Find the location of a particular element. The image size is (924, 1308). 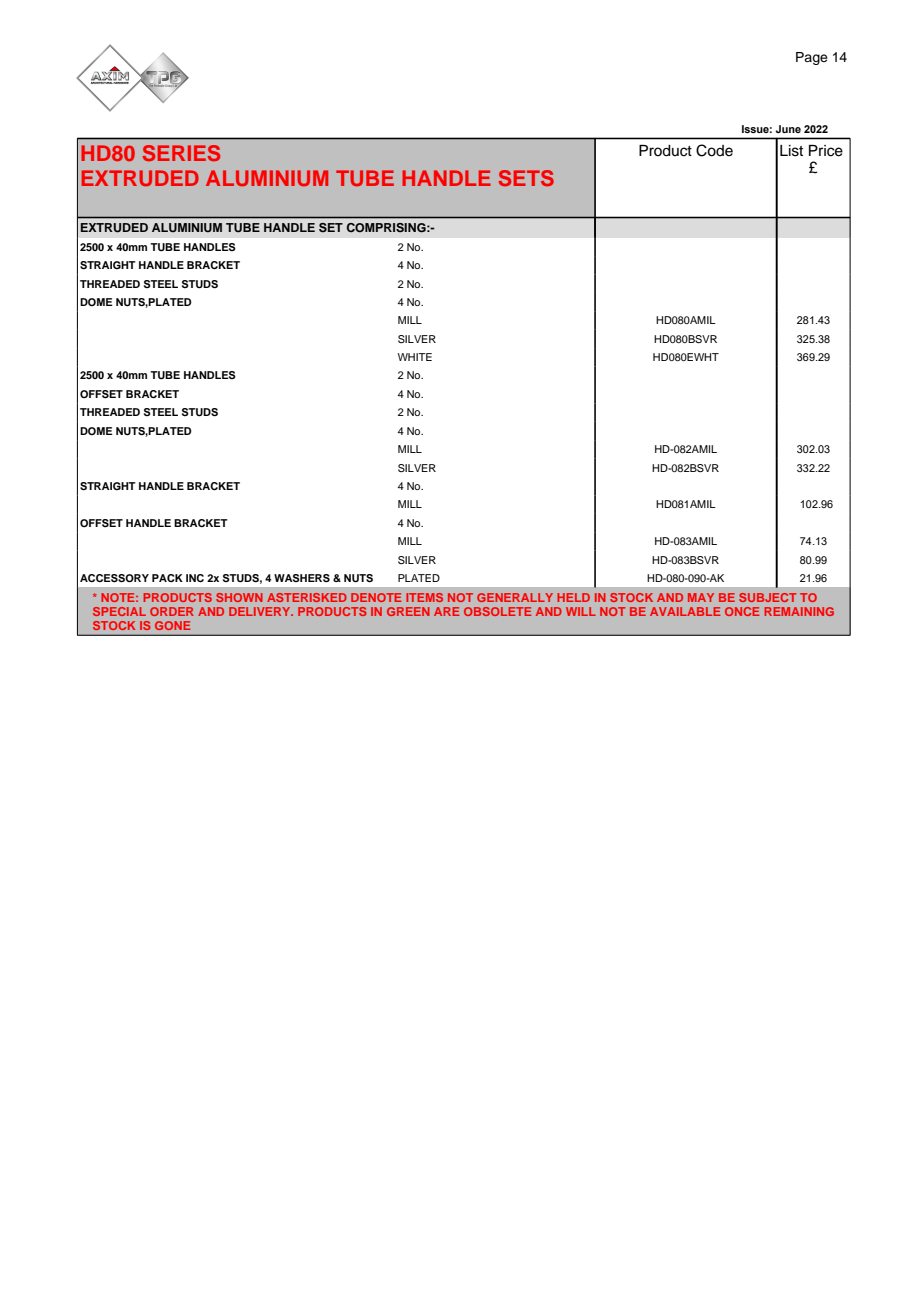

Page is located at coordinates (812, 58).
